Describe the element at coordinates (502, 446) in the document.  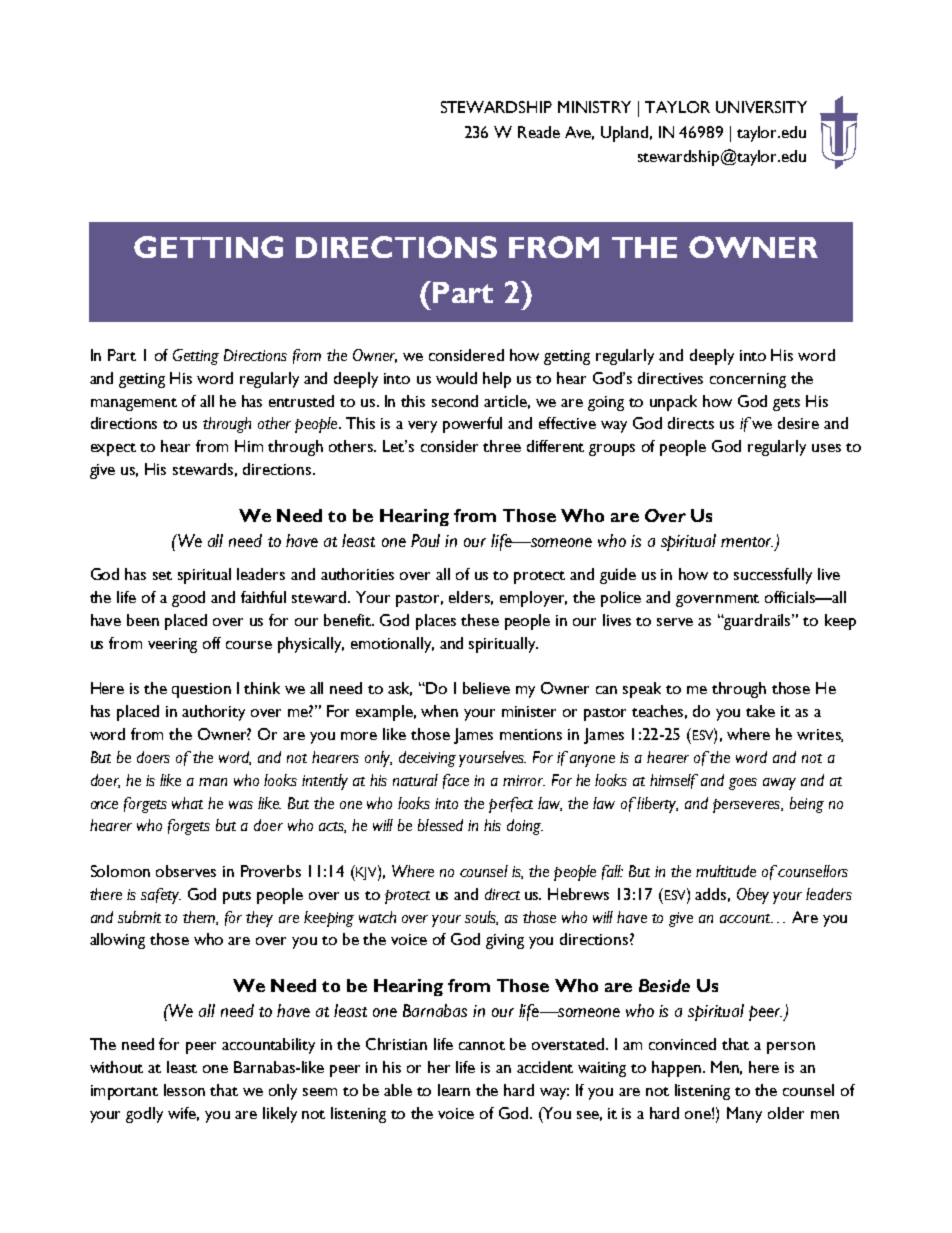
I see `three` at that location.
